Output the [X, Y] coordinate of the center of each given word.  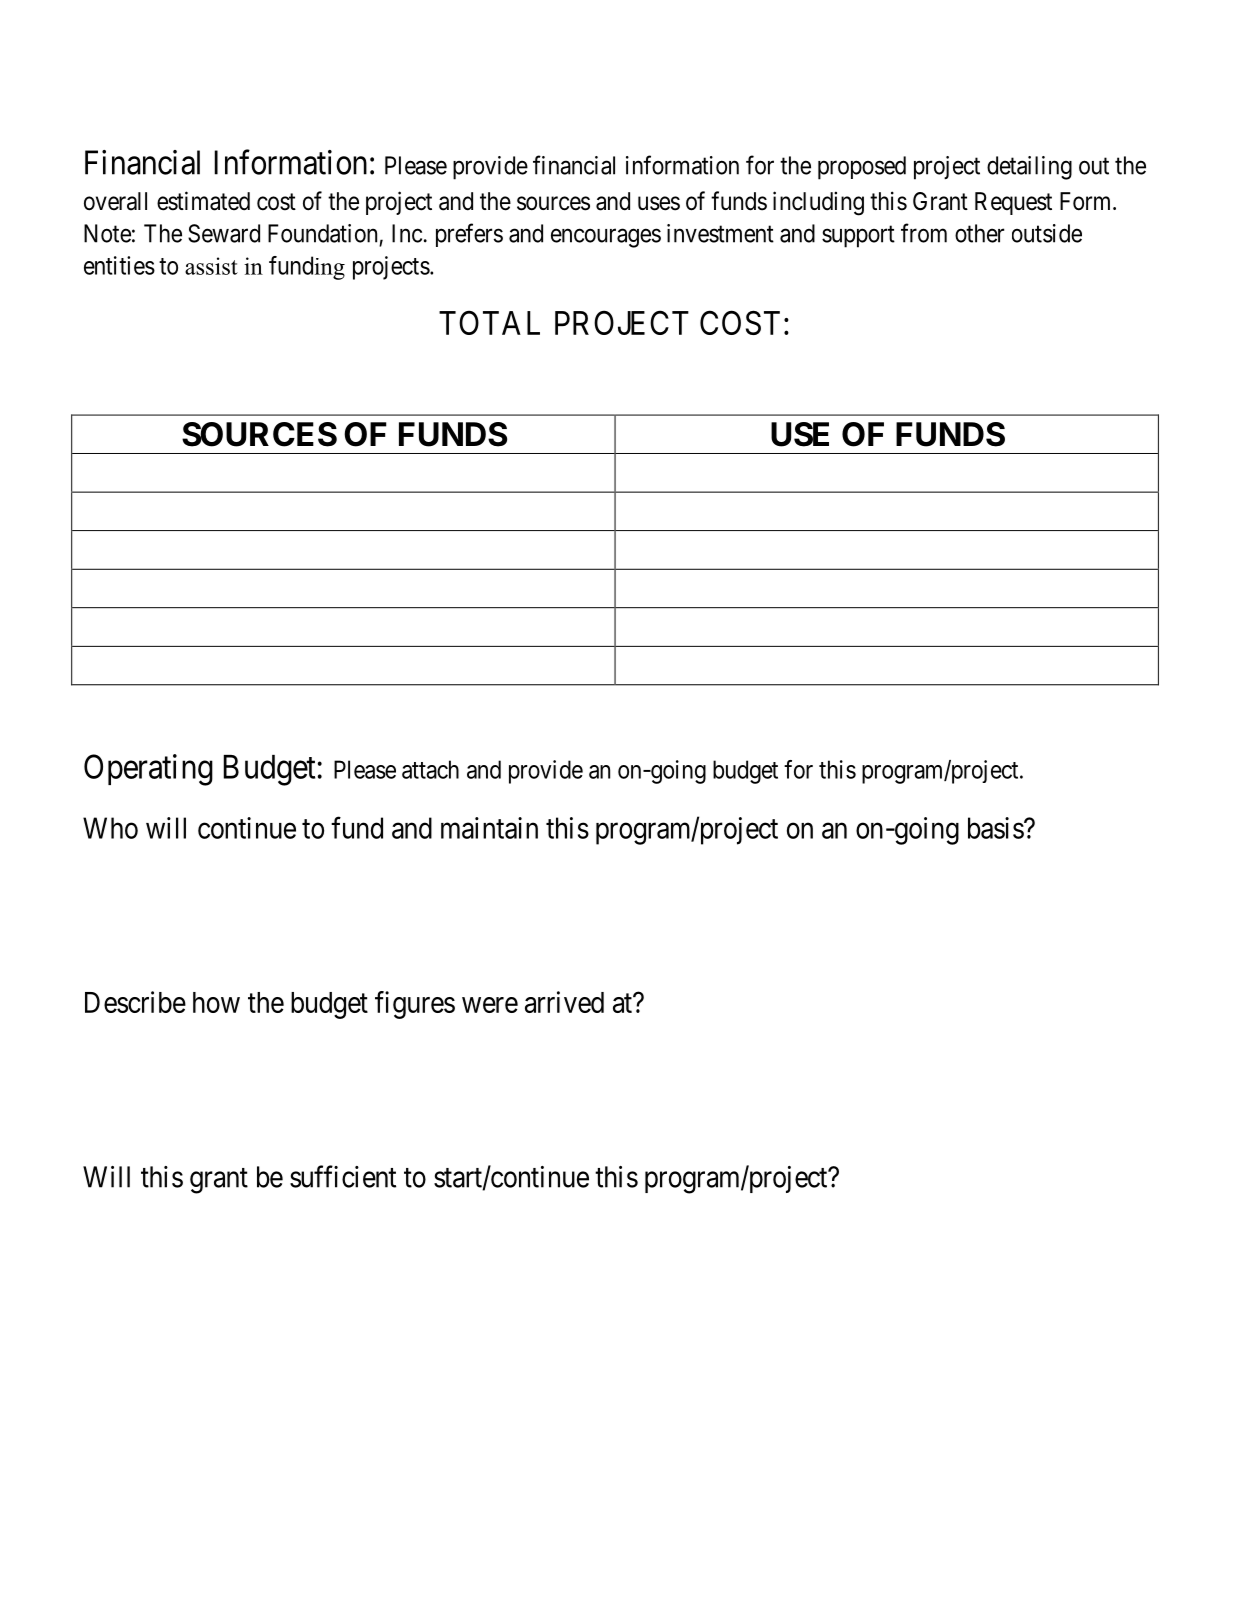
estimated [203, 201]
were [490, 1005]
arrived [564, 1002]
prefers [469, 235]
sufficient [343, 1176]
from [924, 233]
